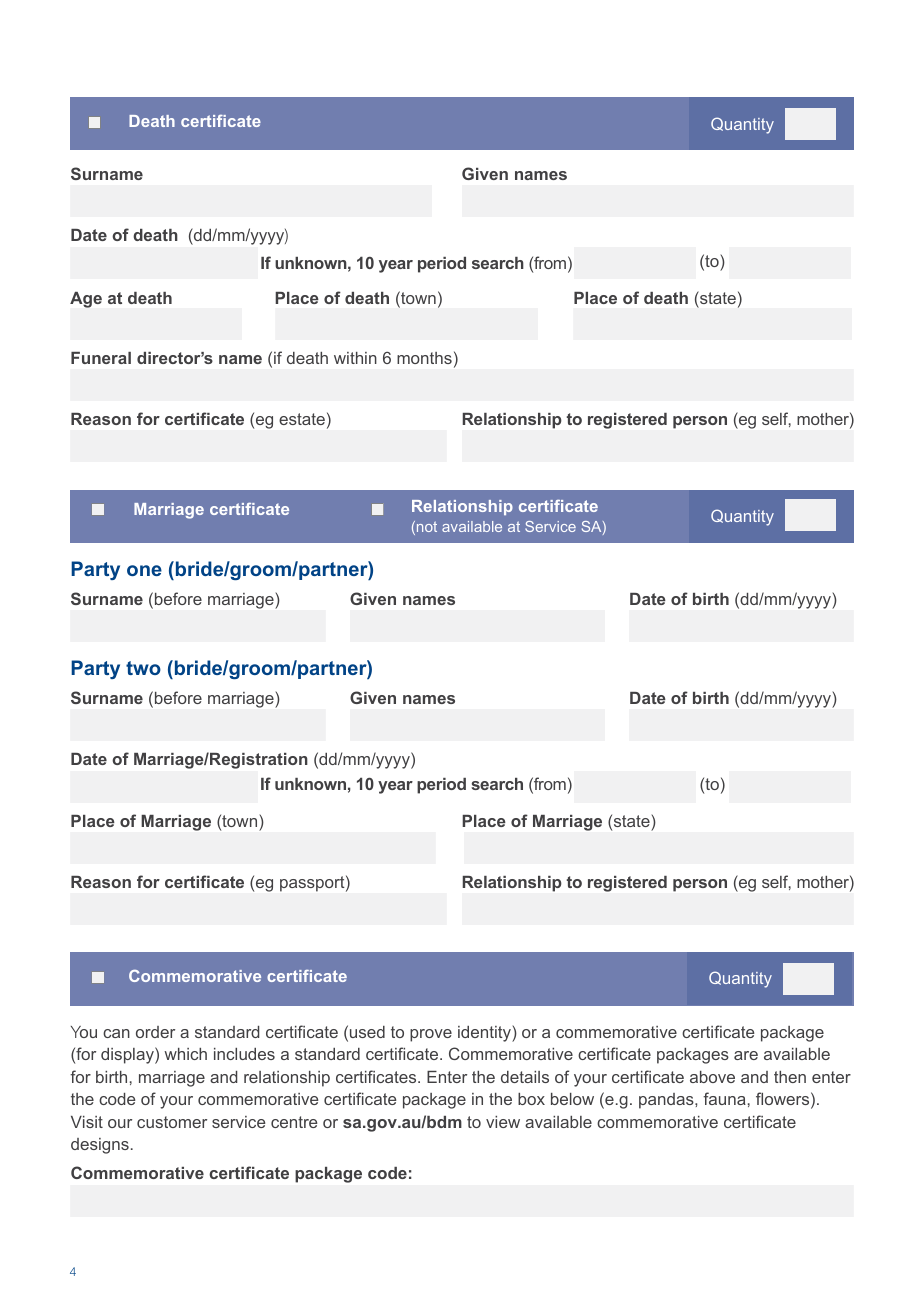 The image size is (924, 1308). Describe the element at coordinates (427, 526) in the screenshot. I see `not` at that location.
